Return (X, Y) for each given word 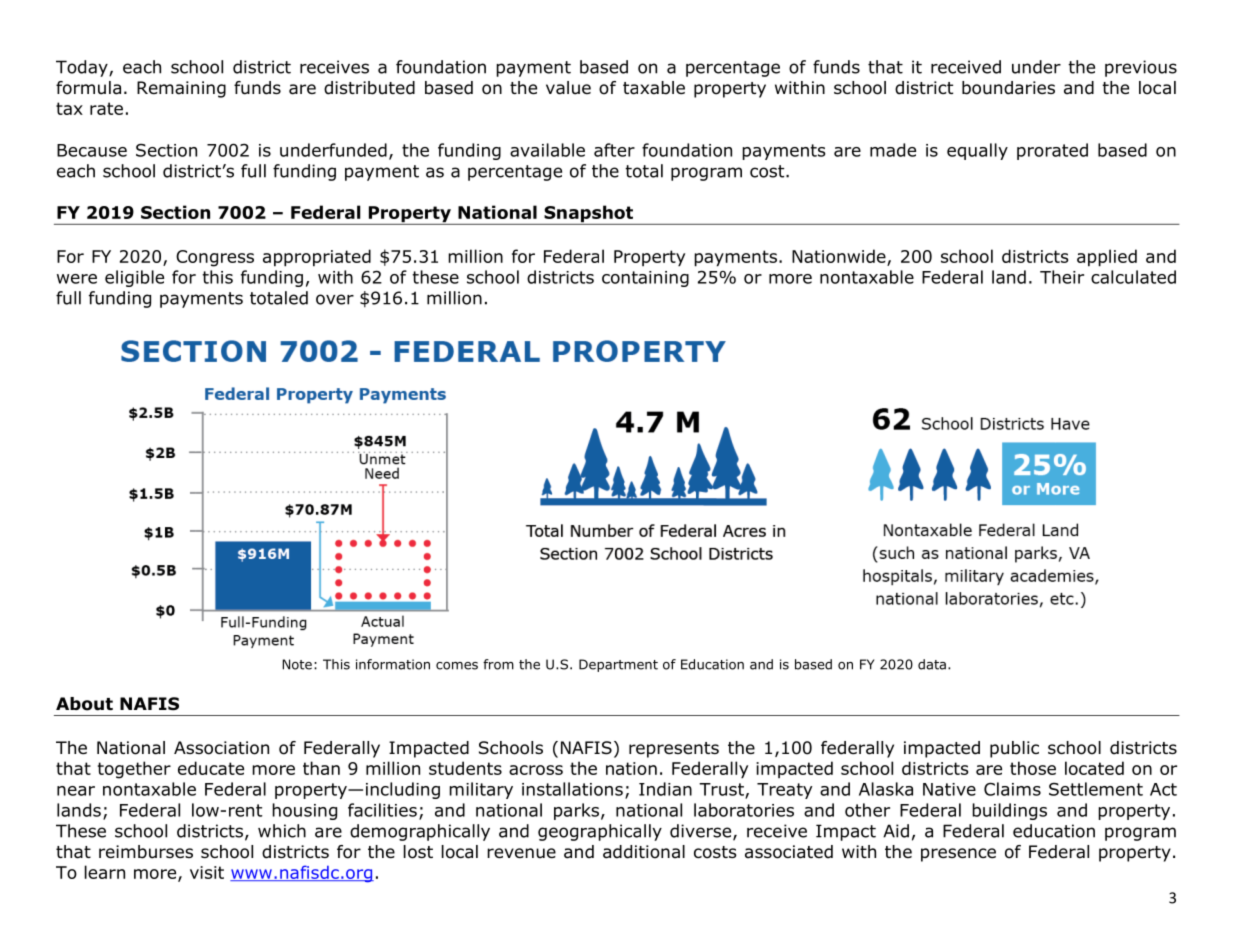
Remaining (181, 89)
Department (618, 665)
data (932, 664)
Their (1062, 277)
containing (645, 279)
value (568, 88)
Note (297, 664)
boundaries (1008, 88)
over (335, 299)
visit (207, 872)
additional (644, 852)
